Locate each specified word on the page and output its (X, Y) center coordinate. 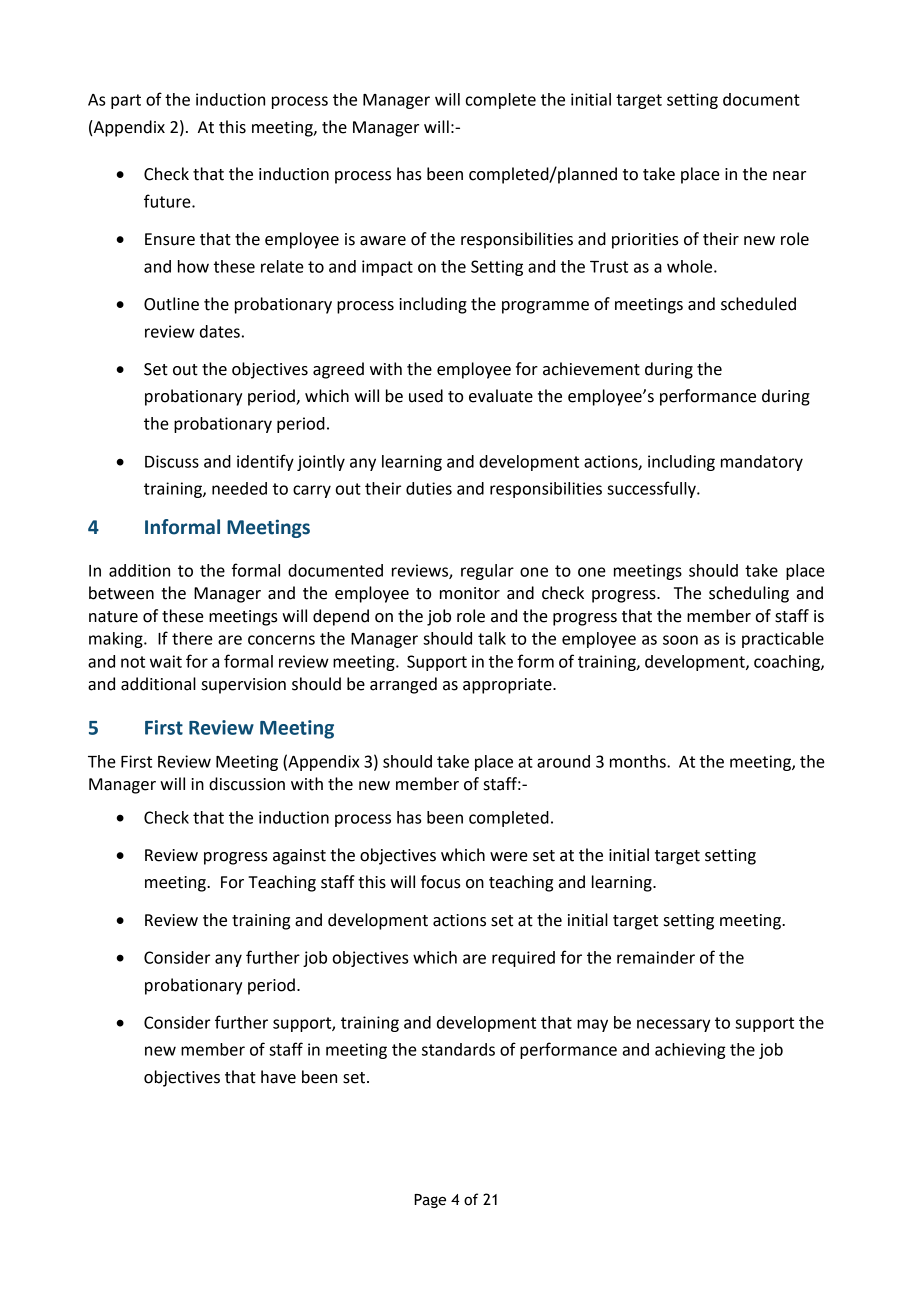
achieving (690, 1051)
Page (430, 1201)
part (126, 101)
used (426, 396)
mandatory (762, 463)
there (192, 638)
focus (441, 882)
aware (383, 241)
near (789, 176)
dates (220, 331)
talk (492, 638)
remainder (656, 957)
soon (680, 640)
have (278, 1077)
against (299, 857)
